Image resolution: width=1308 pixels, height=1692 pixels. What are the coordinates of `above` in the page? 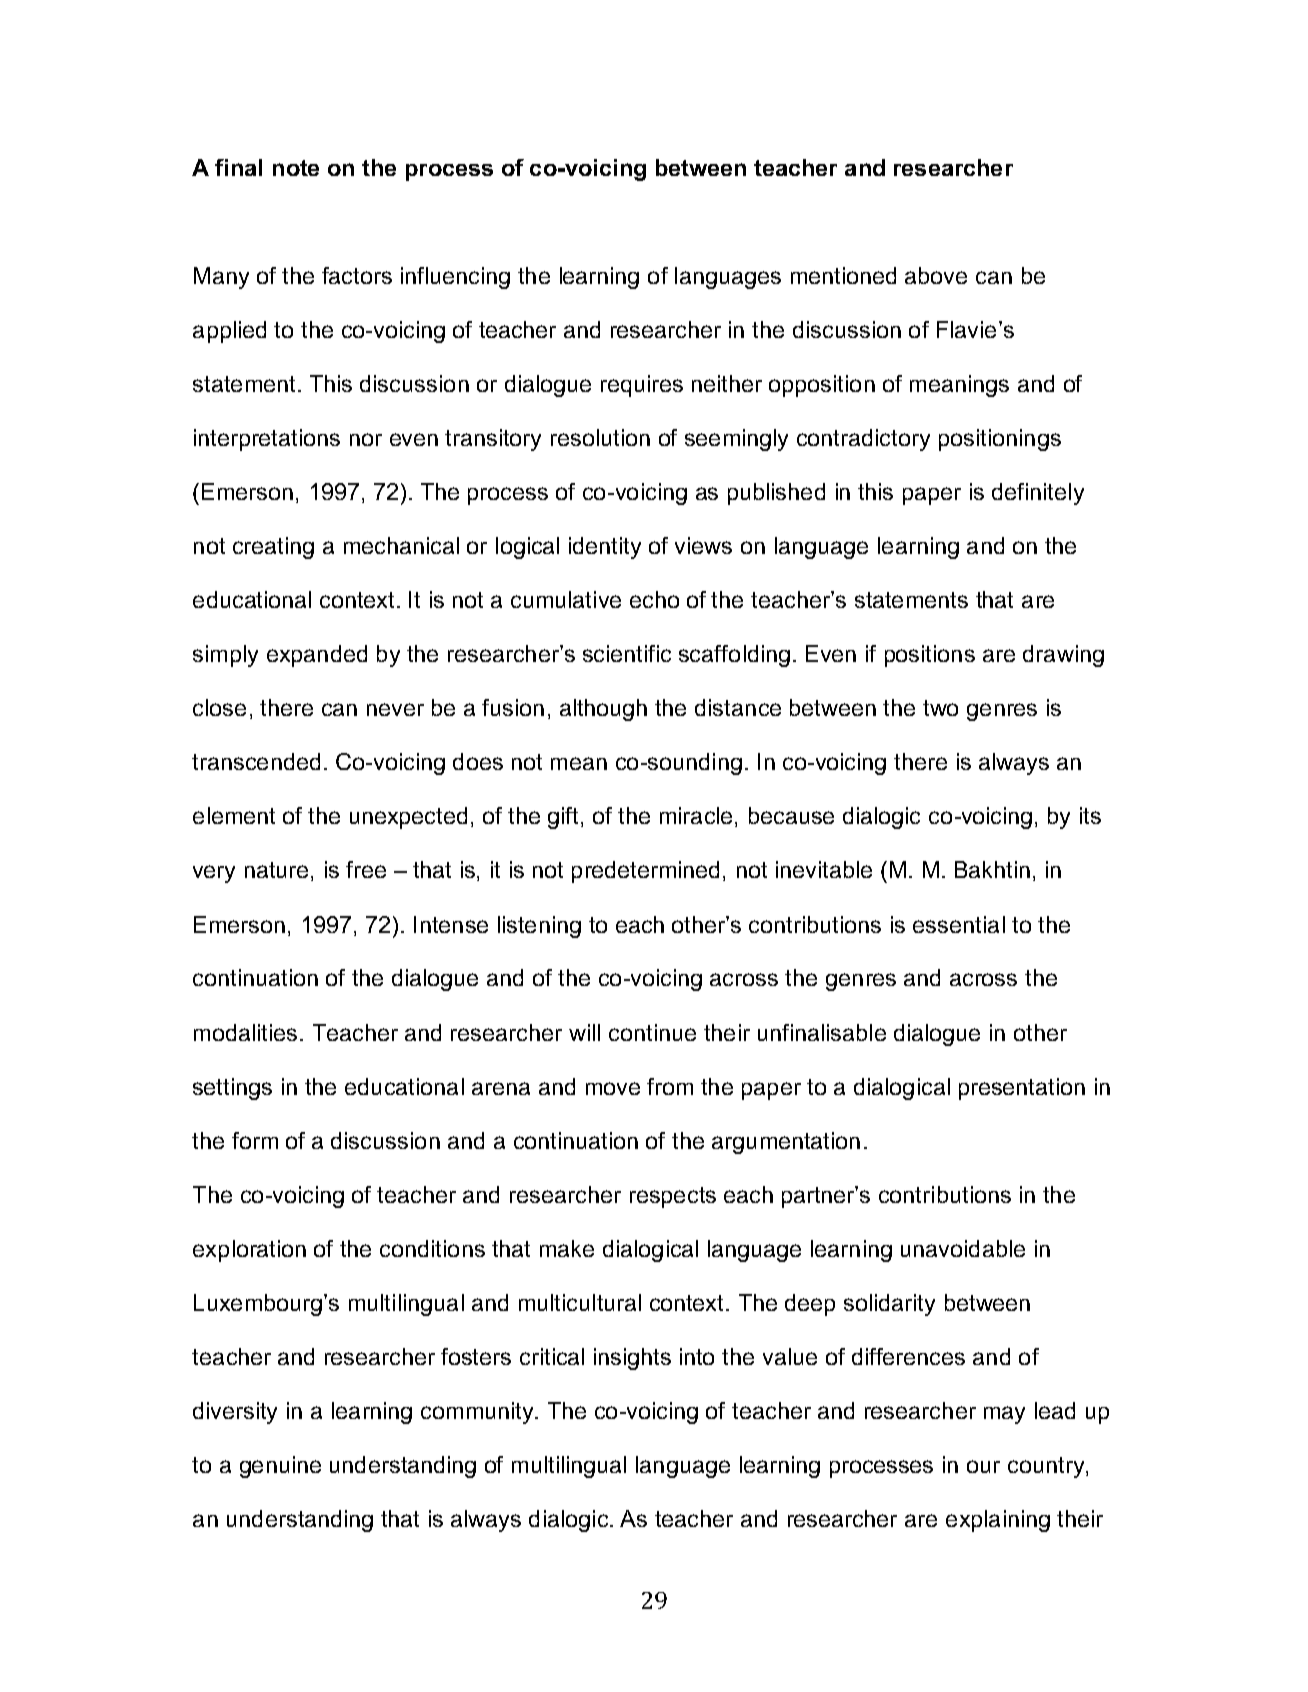 It's located at (936, 275).
